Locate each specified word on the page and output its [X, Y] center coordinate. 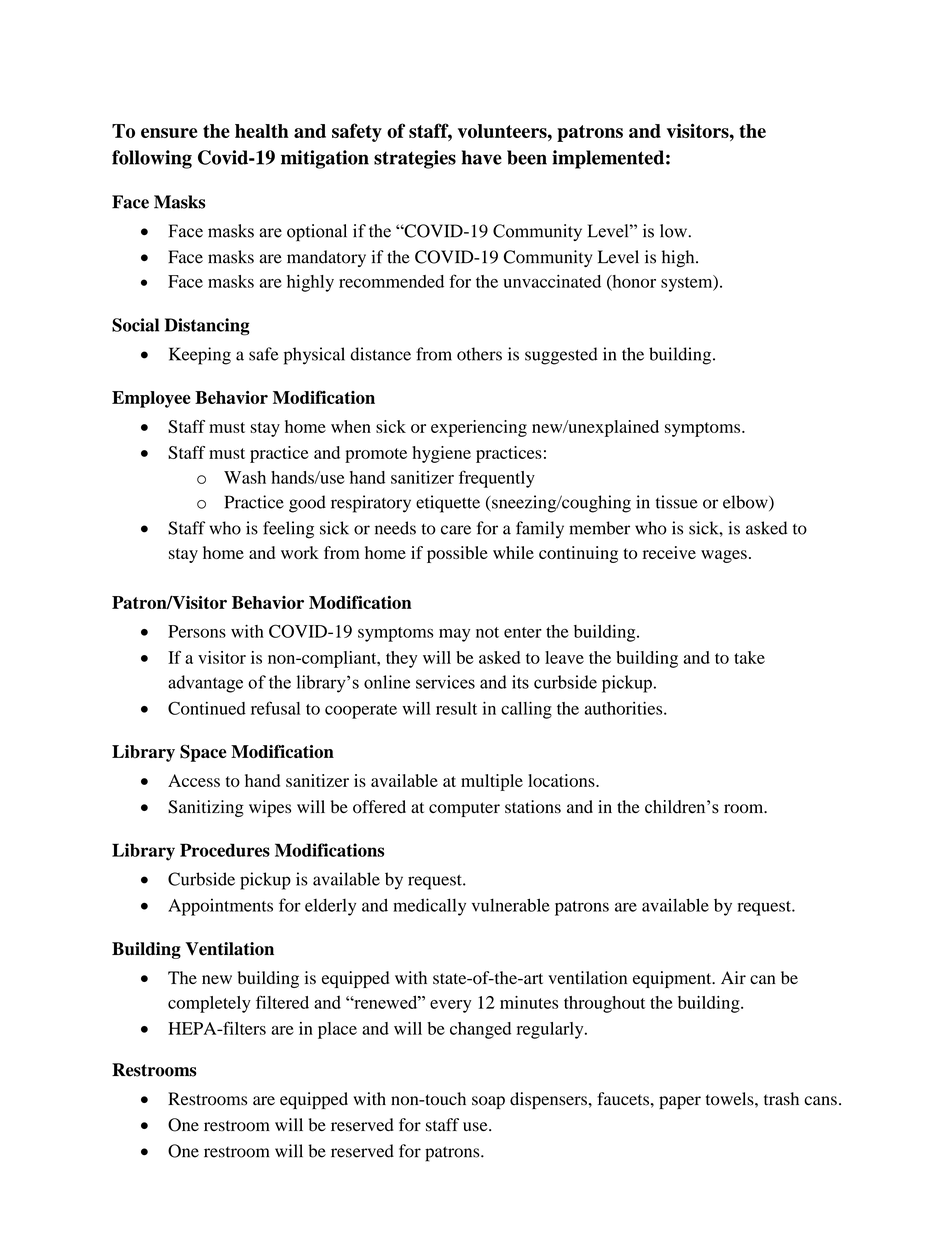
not [487, 632]
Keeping [200, 356]
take [749, 657]
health [262, 131]
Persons [197, 631]
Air [733, 977]
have [482, 157]
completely [209, 1004]
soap [488, 1102]
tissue [677, 502]
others [479, 354]
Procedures [225, 850]
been [527, 157]
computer [464, 809]
